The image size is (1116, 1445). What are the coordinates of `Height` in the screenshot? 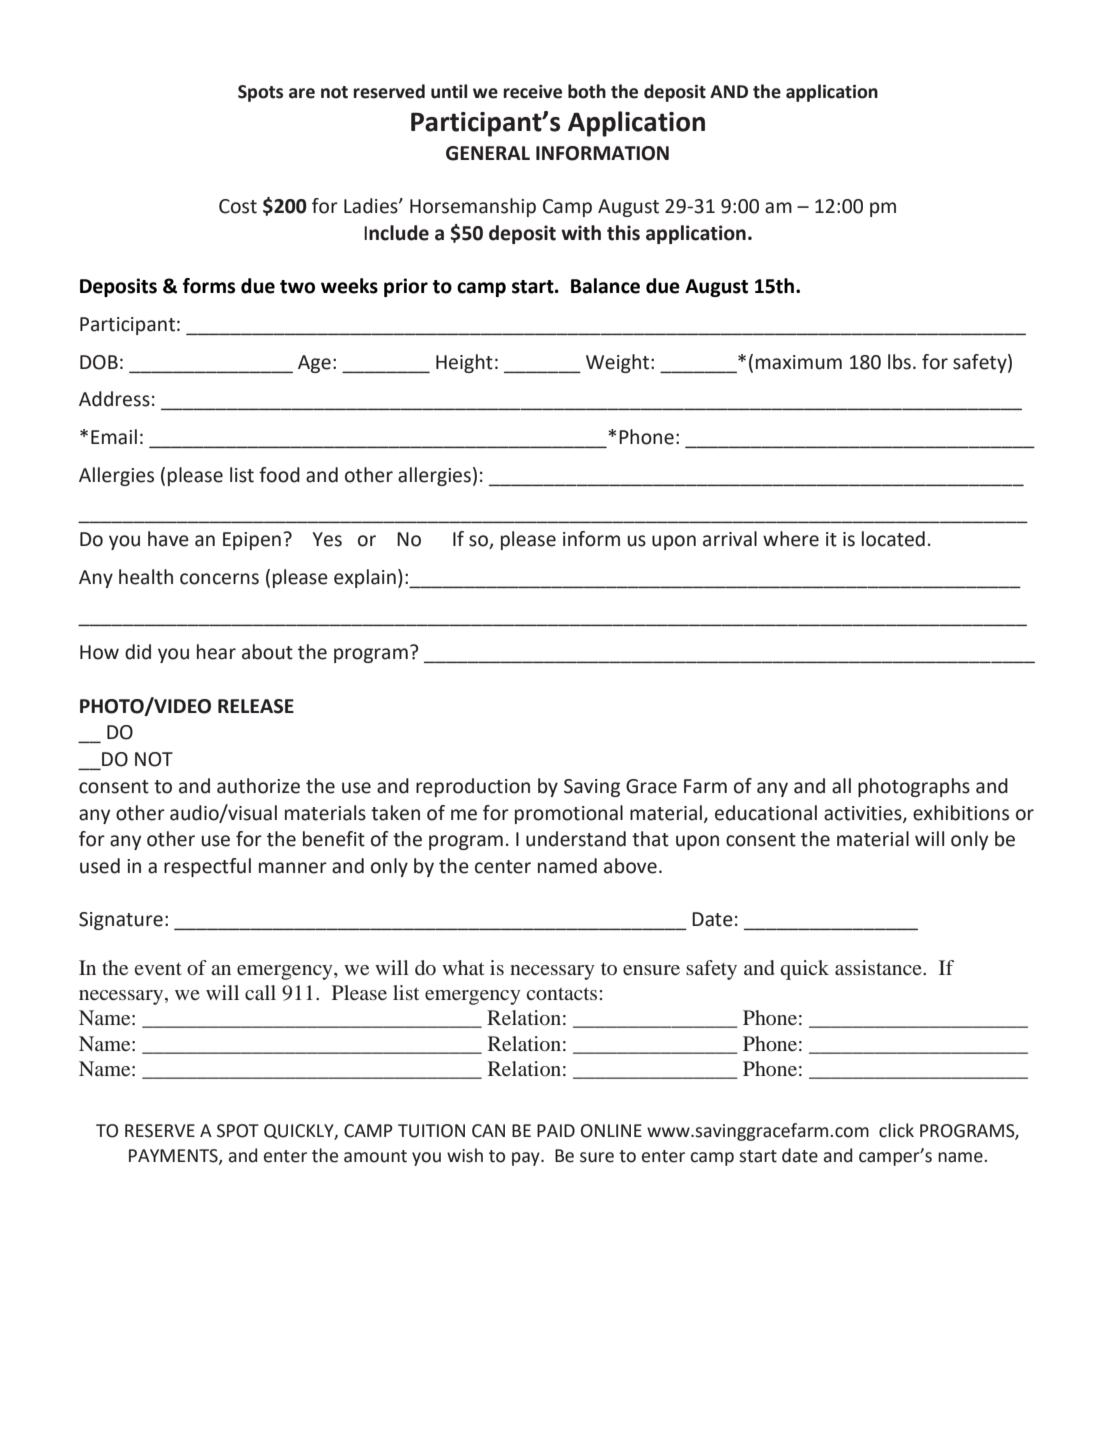 It's located at (464, 363).
